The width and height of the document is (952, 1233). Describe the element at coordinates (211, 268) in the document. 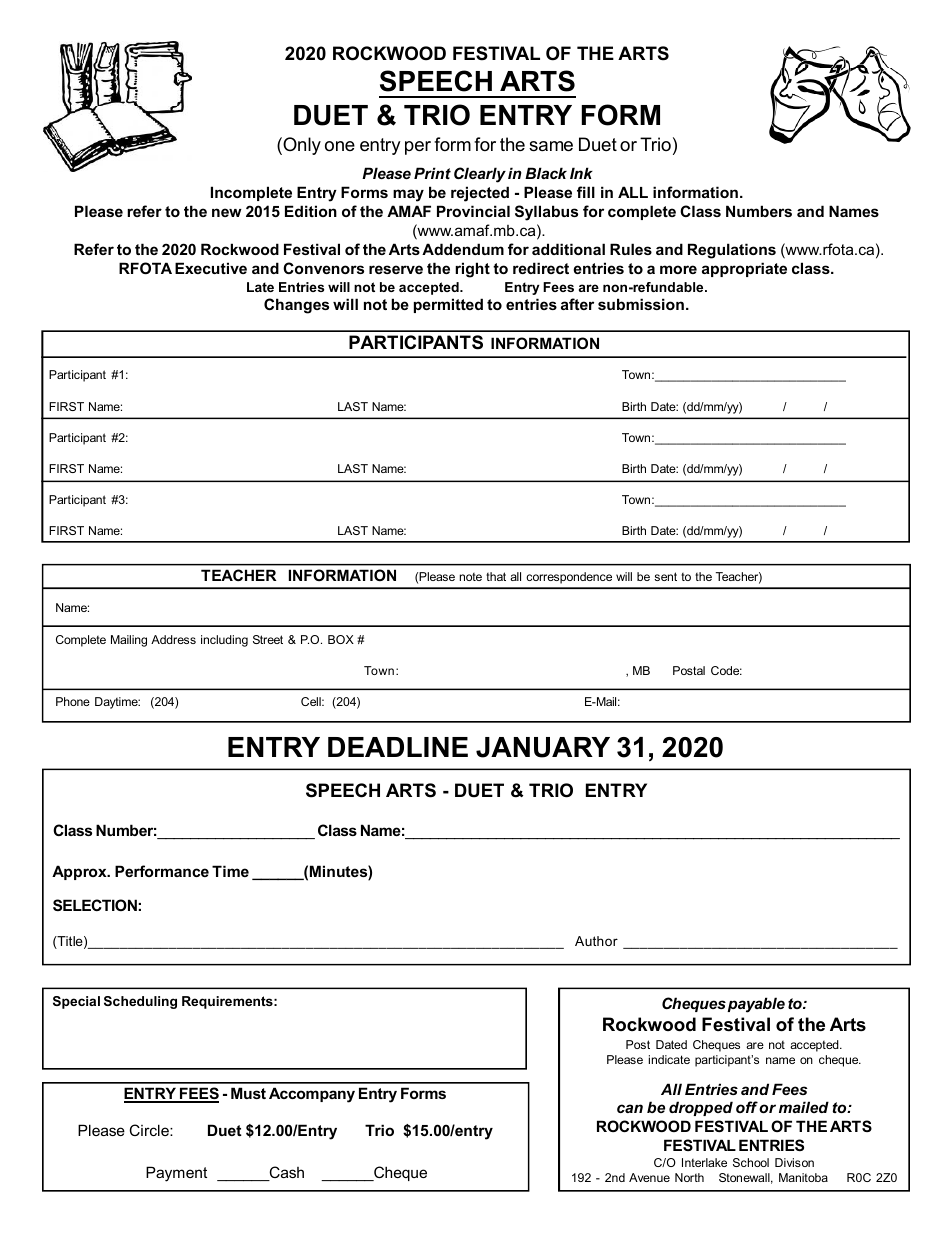

I see `Executive` at that location.
